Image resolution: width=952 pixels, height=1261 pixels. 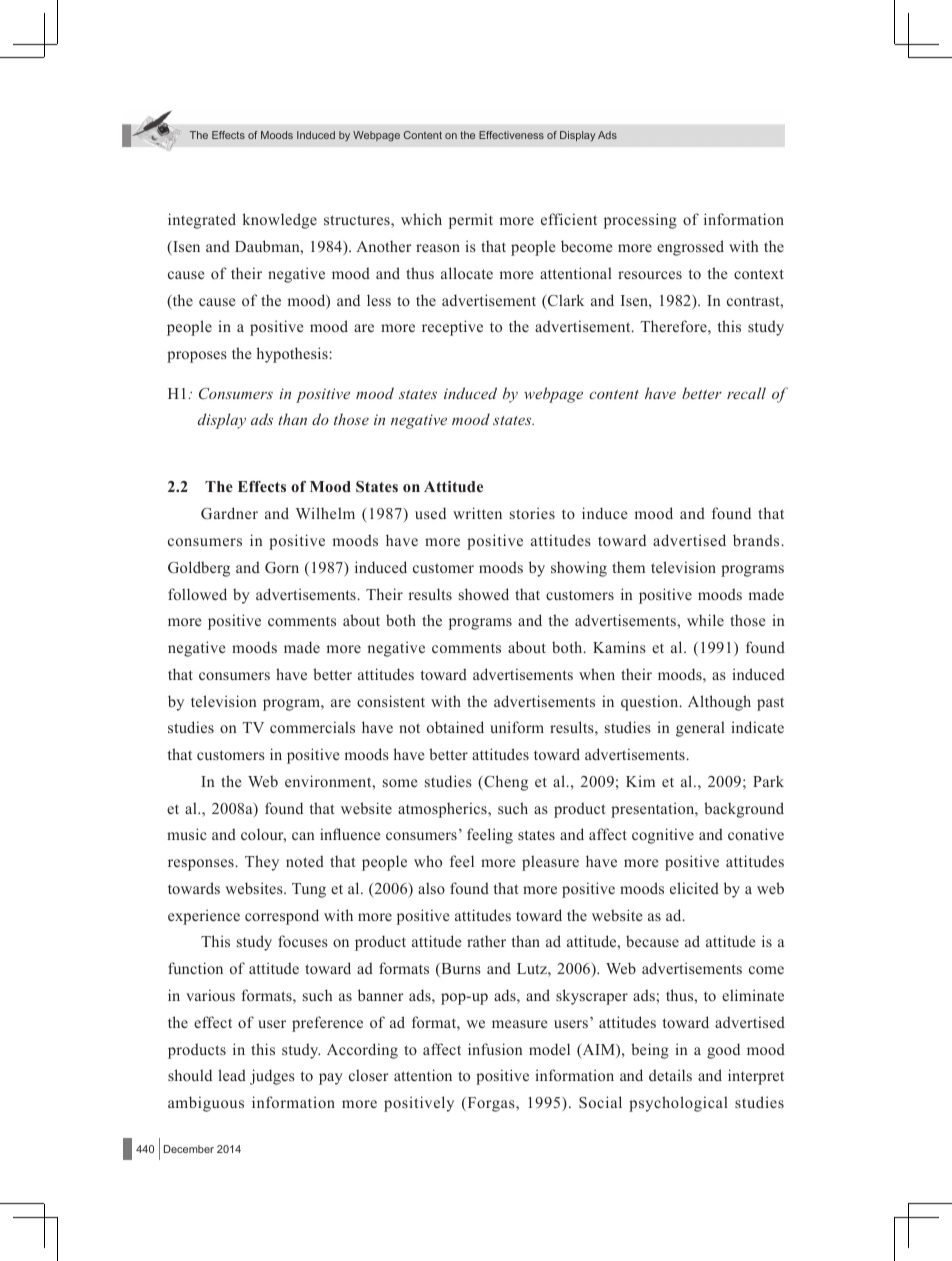 What do you see at coordinates (262, 863) in the screenshot?
I see `They` at bounding box center [262, 863].
